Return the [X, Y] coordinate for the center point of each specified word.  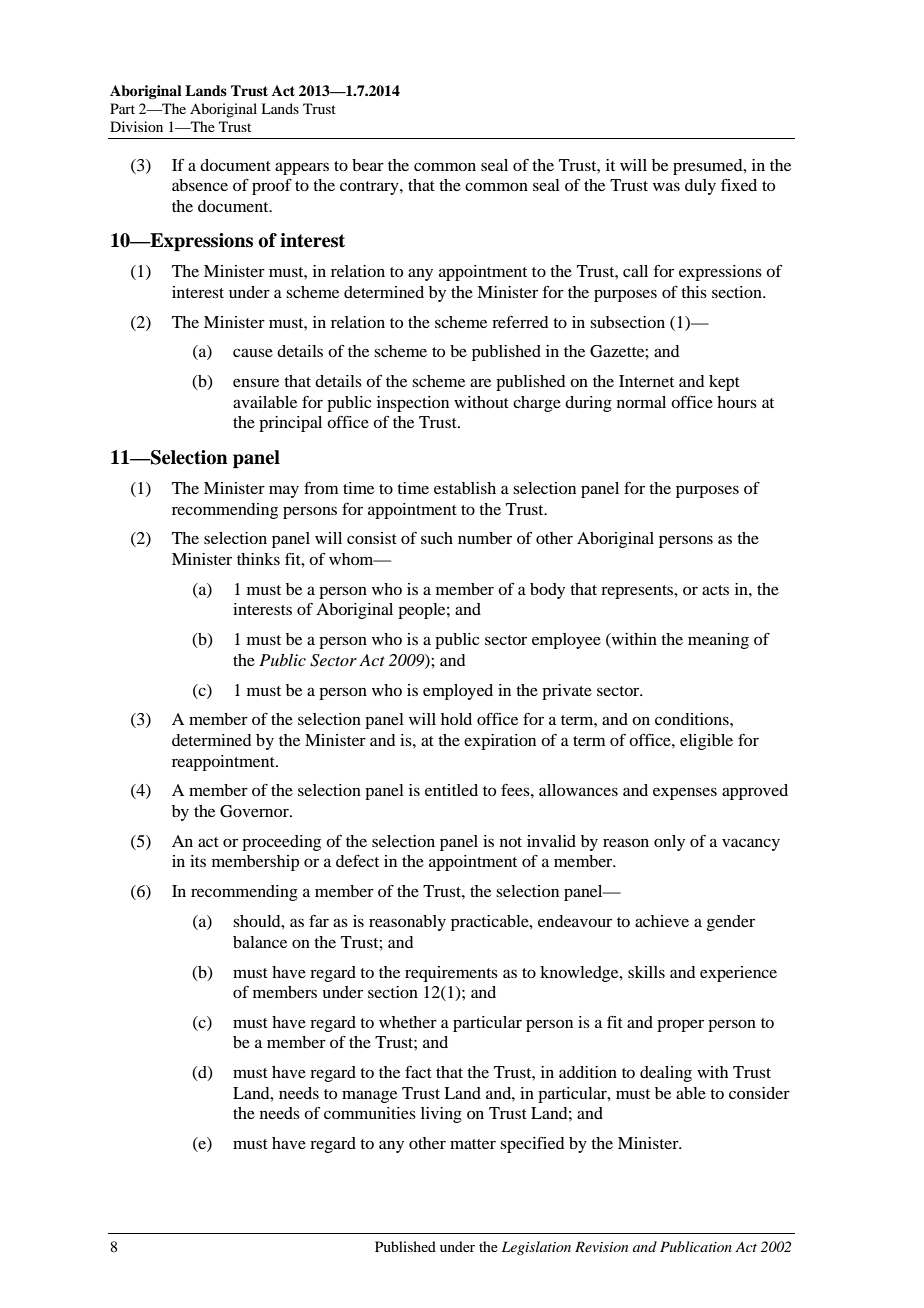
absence [200, 185]
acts [715, 590]
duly [700, 187]
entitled [451, 790]
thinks [258, 559]
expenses [685, 793]
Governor [255, 811]
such [437, 538]
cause [253, 352]
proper [680, 1025]
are [480, 382]
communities [370, 1113]
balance [260, 942]
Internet [646, 381]
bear [368, 165]
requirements [451, 974]
